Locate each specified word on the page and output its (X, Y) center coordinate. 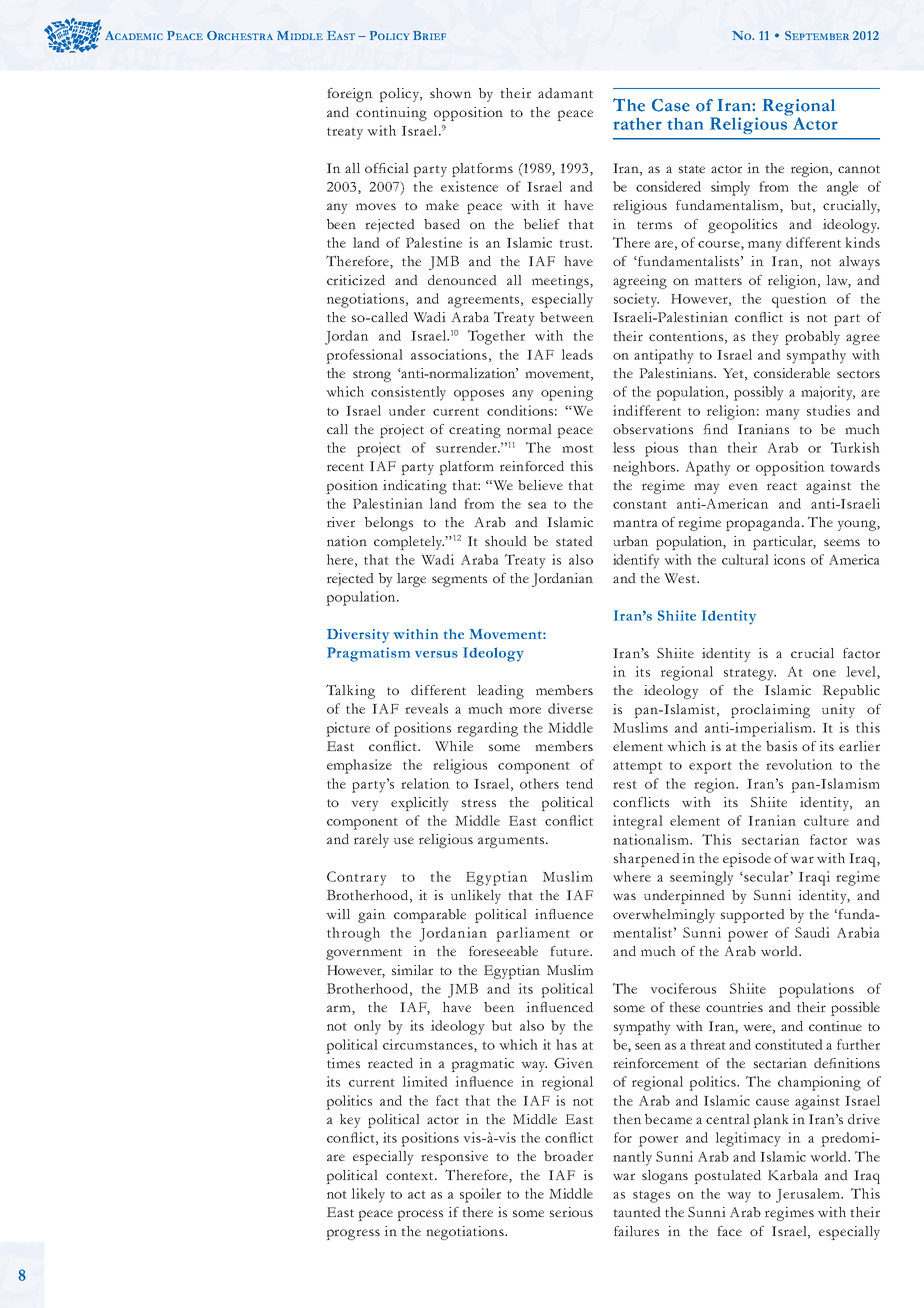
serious (571, 1212)
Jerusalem (809, 1195)
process (420, 1215)
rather (638, 124)
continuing (391, 114)
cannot (859, 169)
